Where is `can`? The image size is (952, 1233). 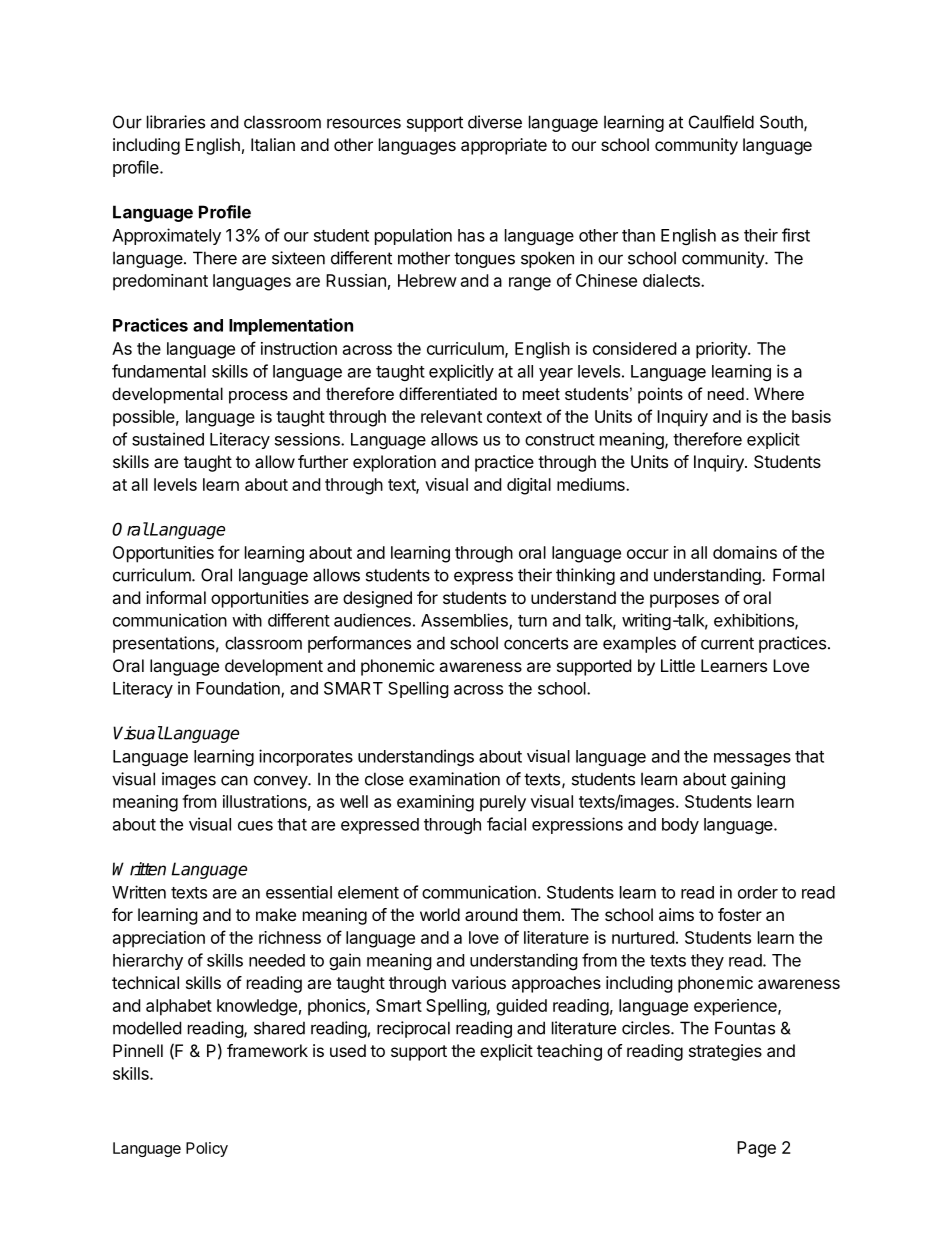 can is located at coordinates (234, 780).
